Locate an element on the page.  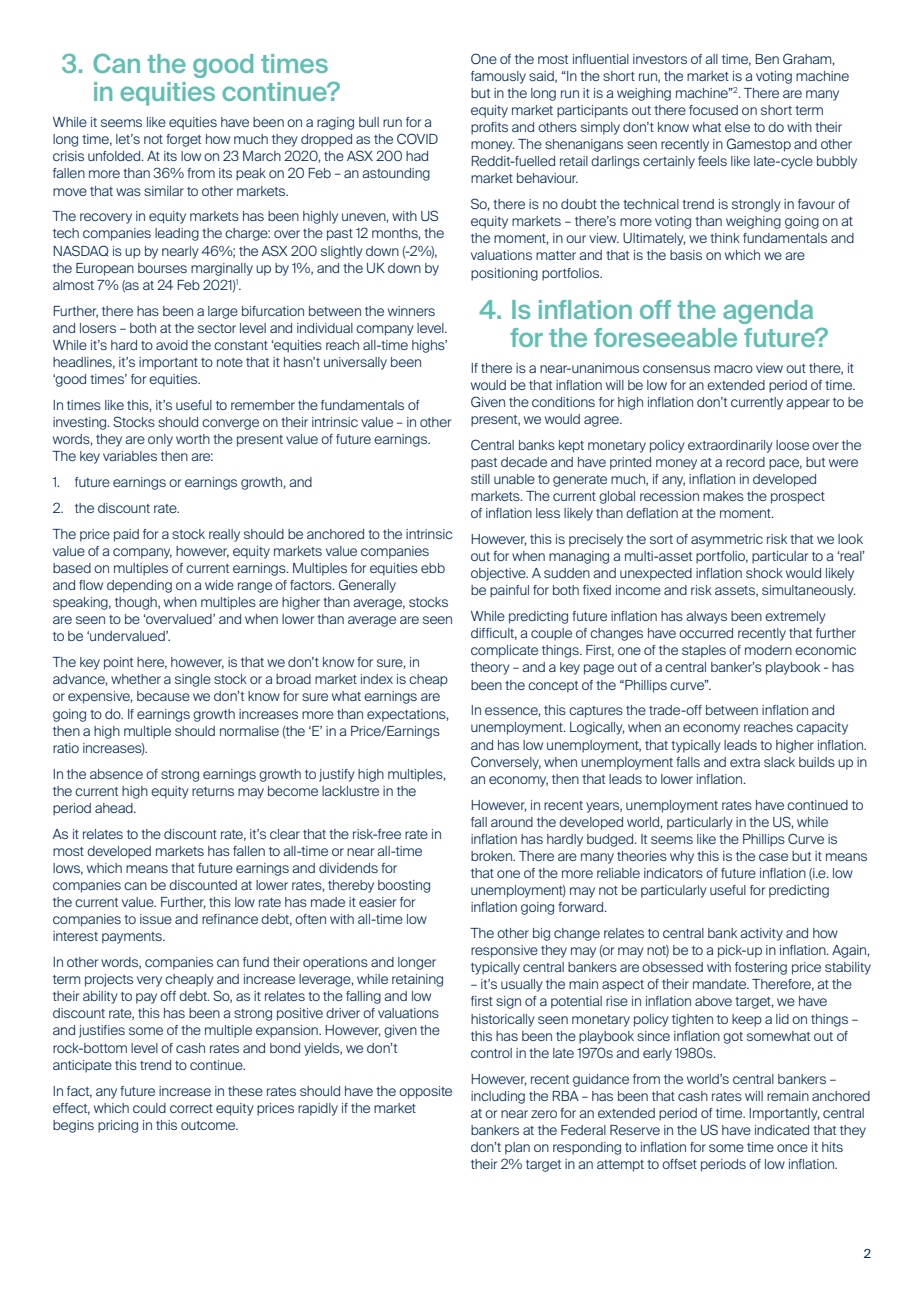
large is located at coordinates (223, 312).
